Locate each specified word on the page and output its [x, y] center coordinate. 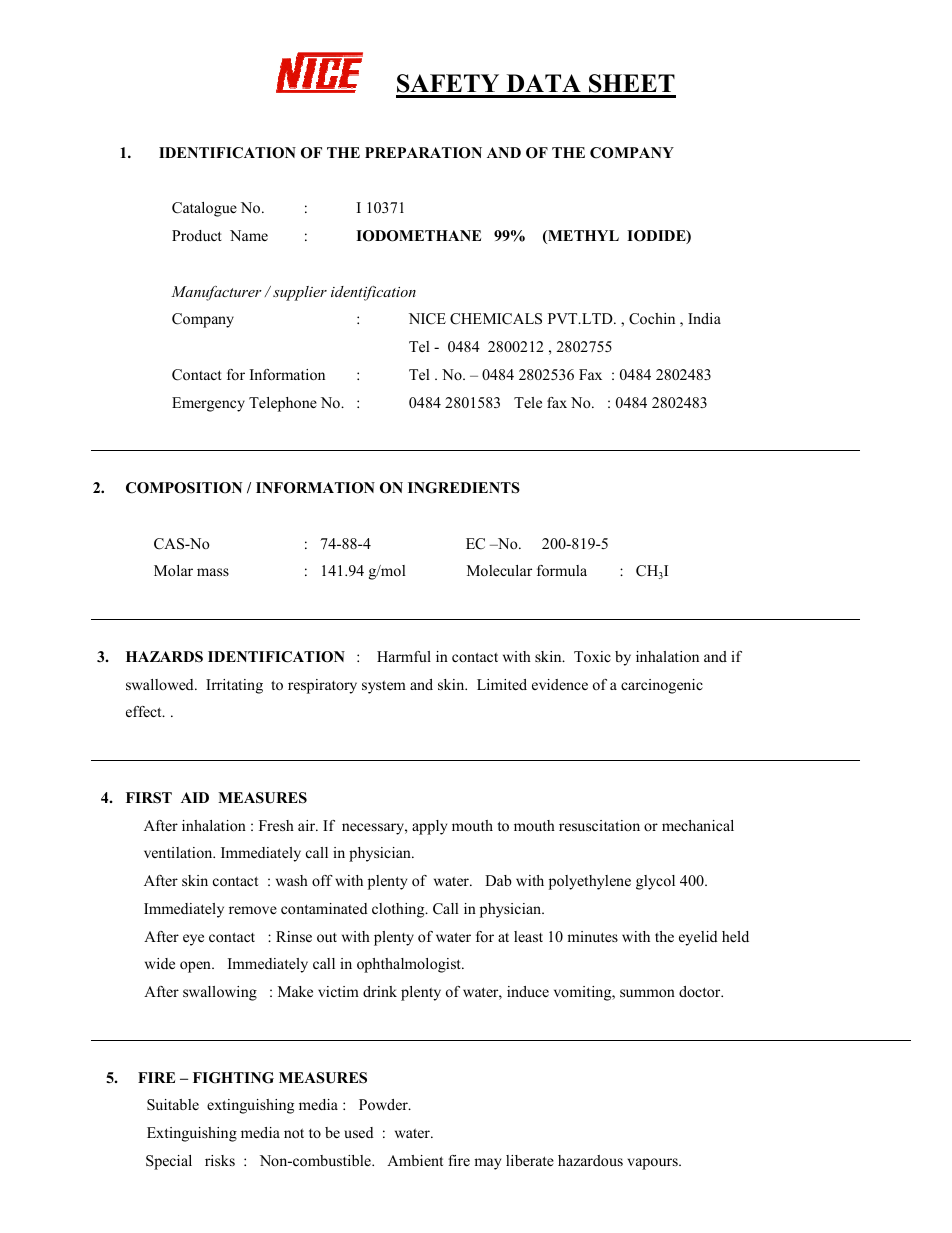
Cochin [652, 319]
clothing [399, 910]
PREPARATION [423, 153]
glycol [655, 882]
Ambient [415, 1160]
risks [220, 1160]
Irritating [234, 686]
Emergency [208, 404]
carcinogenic [662, 686]
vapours [654, 1164]
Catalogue [204, 209]
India [704, 318]
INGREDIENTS [464, 488]
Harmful [404, 656]
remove [253, 910]
